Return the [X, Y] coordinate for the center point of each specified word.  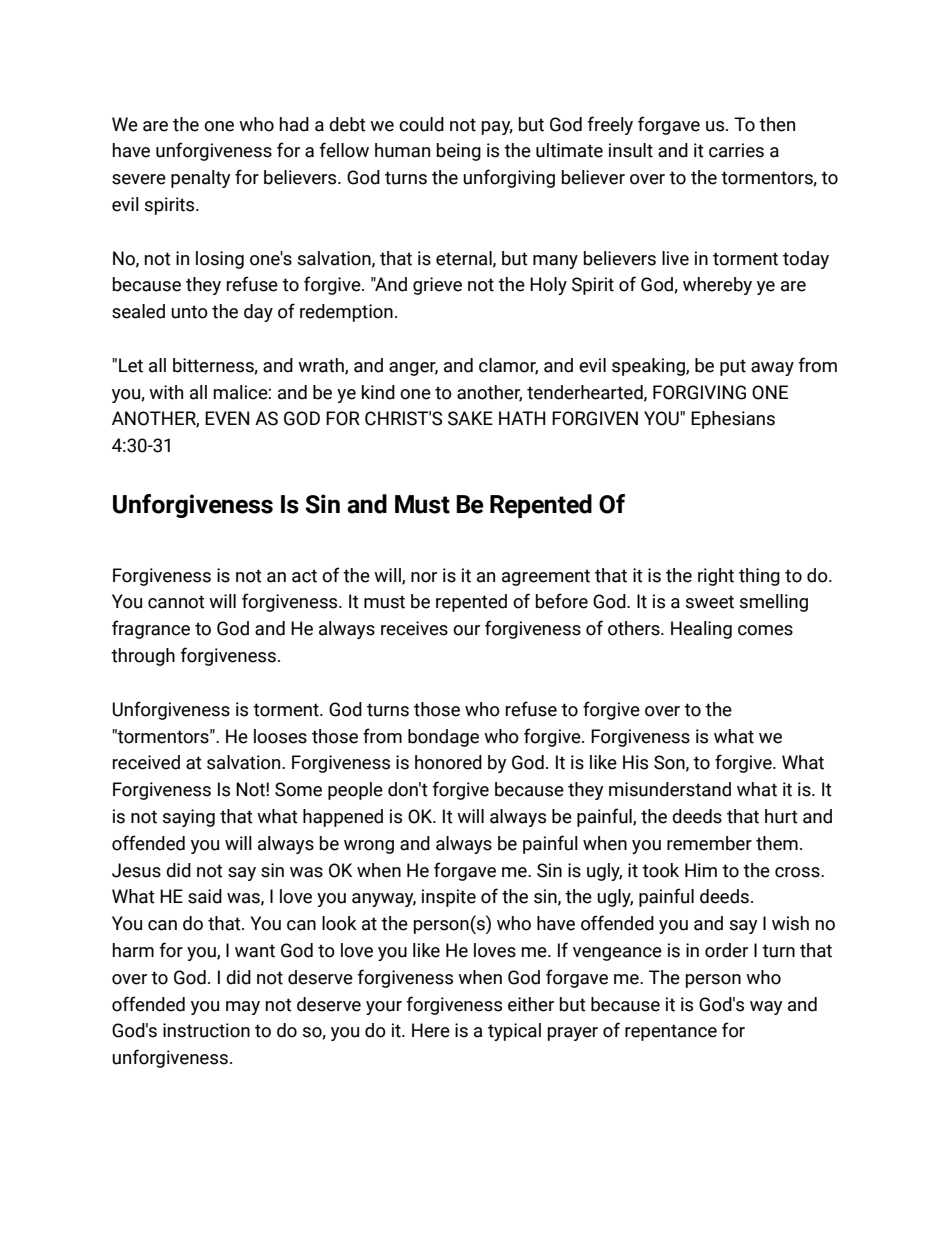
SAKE [470, 418]
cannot [176, 602]
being [459, 152]
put [733, 367]
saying [189, 818]
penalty [201, 179]
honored [448, 762]
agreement [546, 577]
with [166, 392]
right [716, 577]
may [243, 1008]
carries [736, 150]
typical [514, 1032]
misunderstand [670, 789]
